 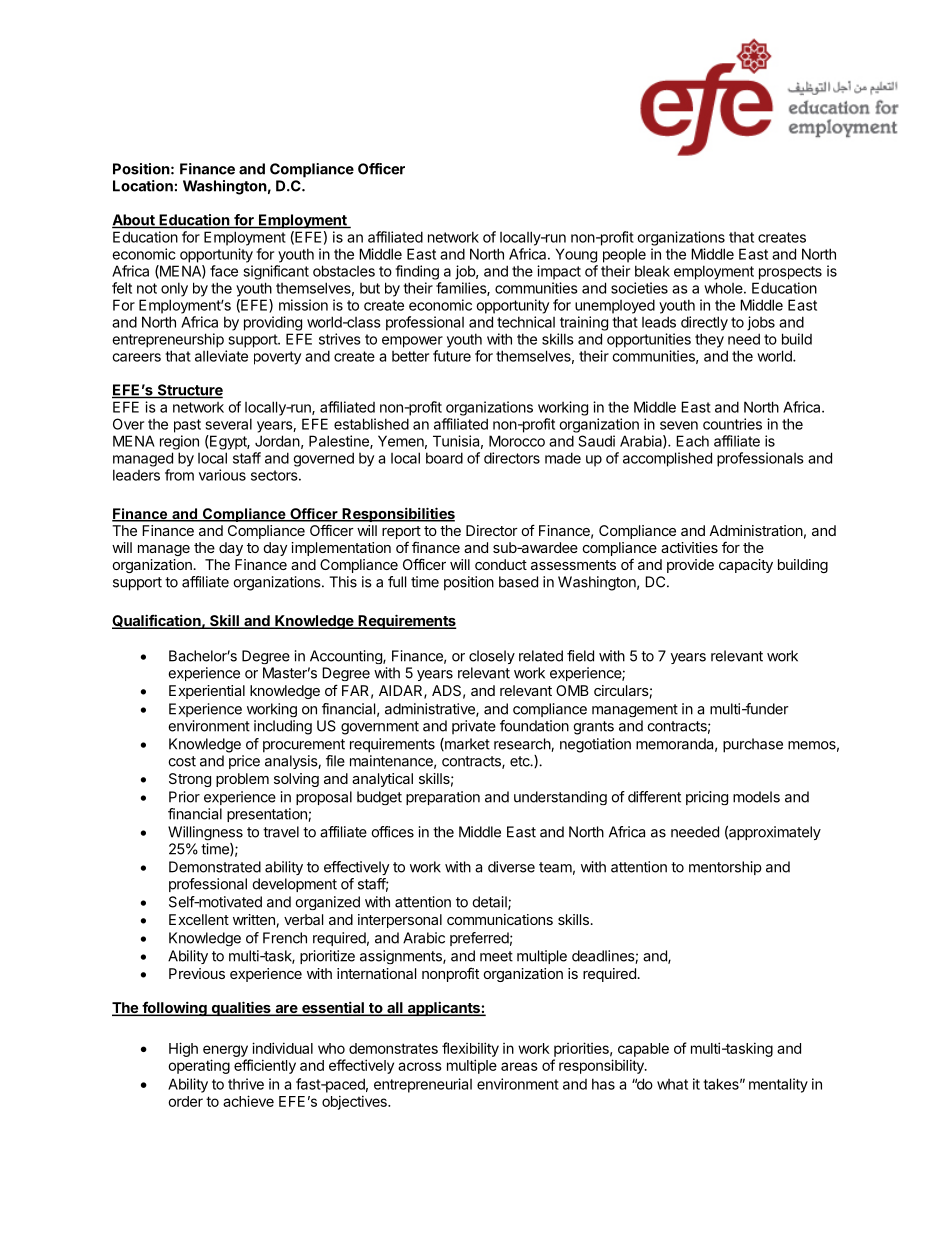 What do you see at coordinates (199, 1066) in the screenshot?
I see `operating` at bounding box center [199, 1066].
